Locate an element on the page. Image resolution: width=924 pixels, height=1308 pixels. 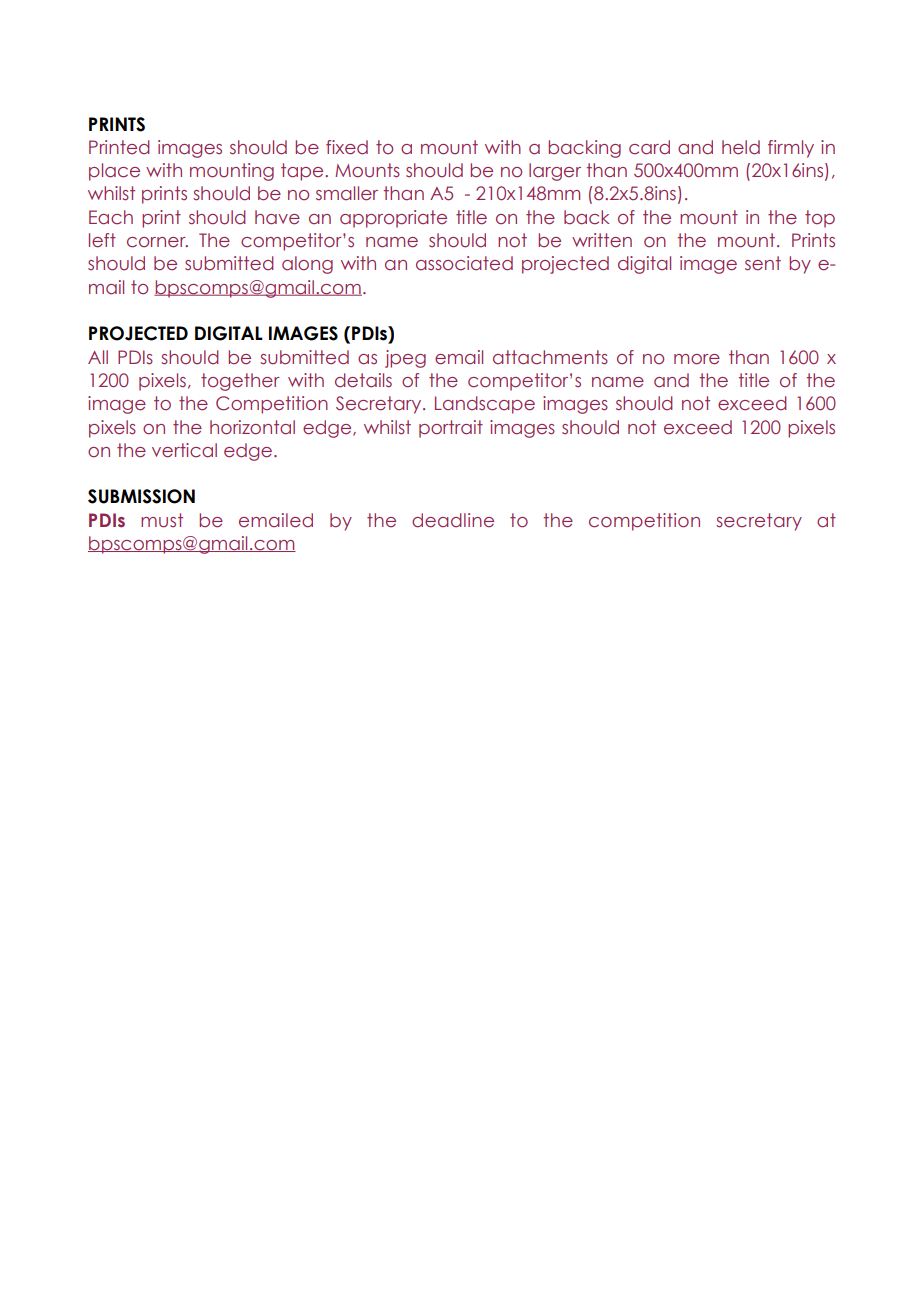
deadline is located at coordinates (453, 520).
